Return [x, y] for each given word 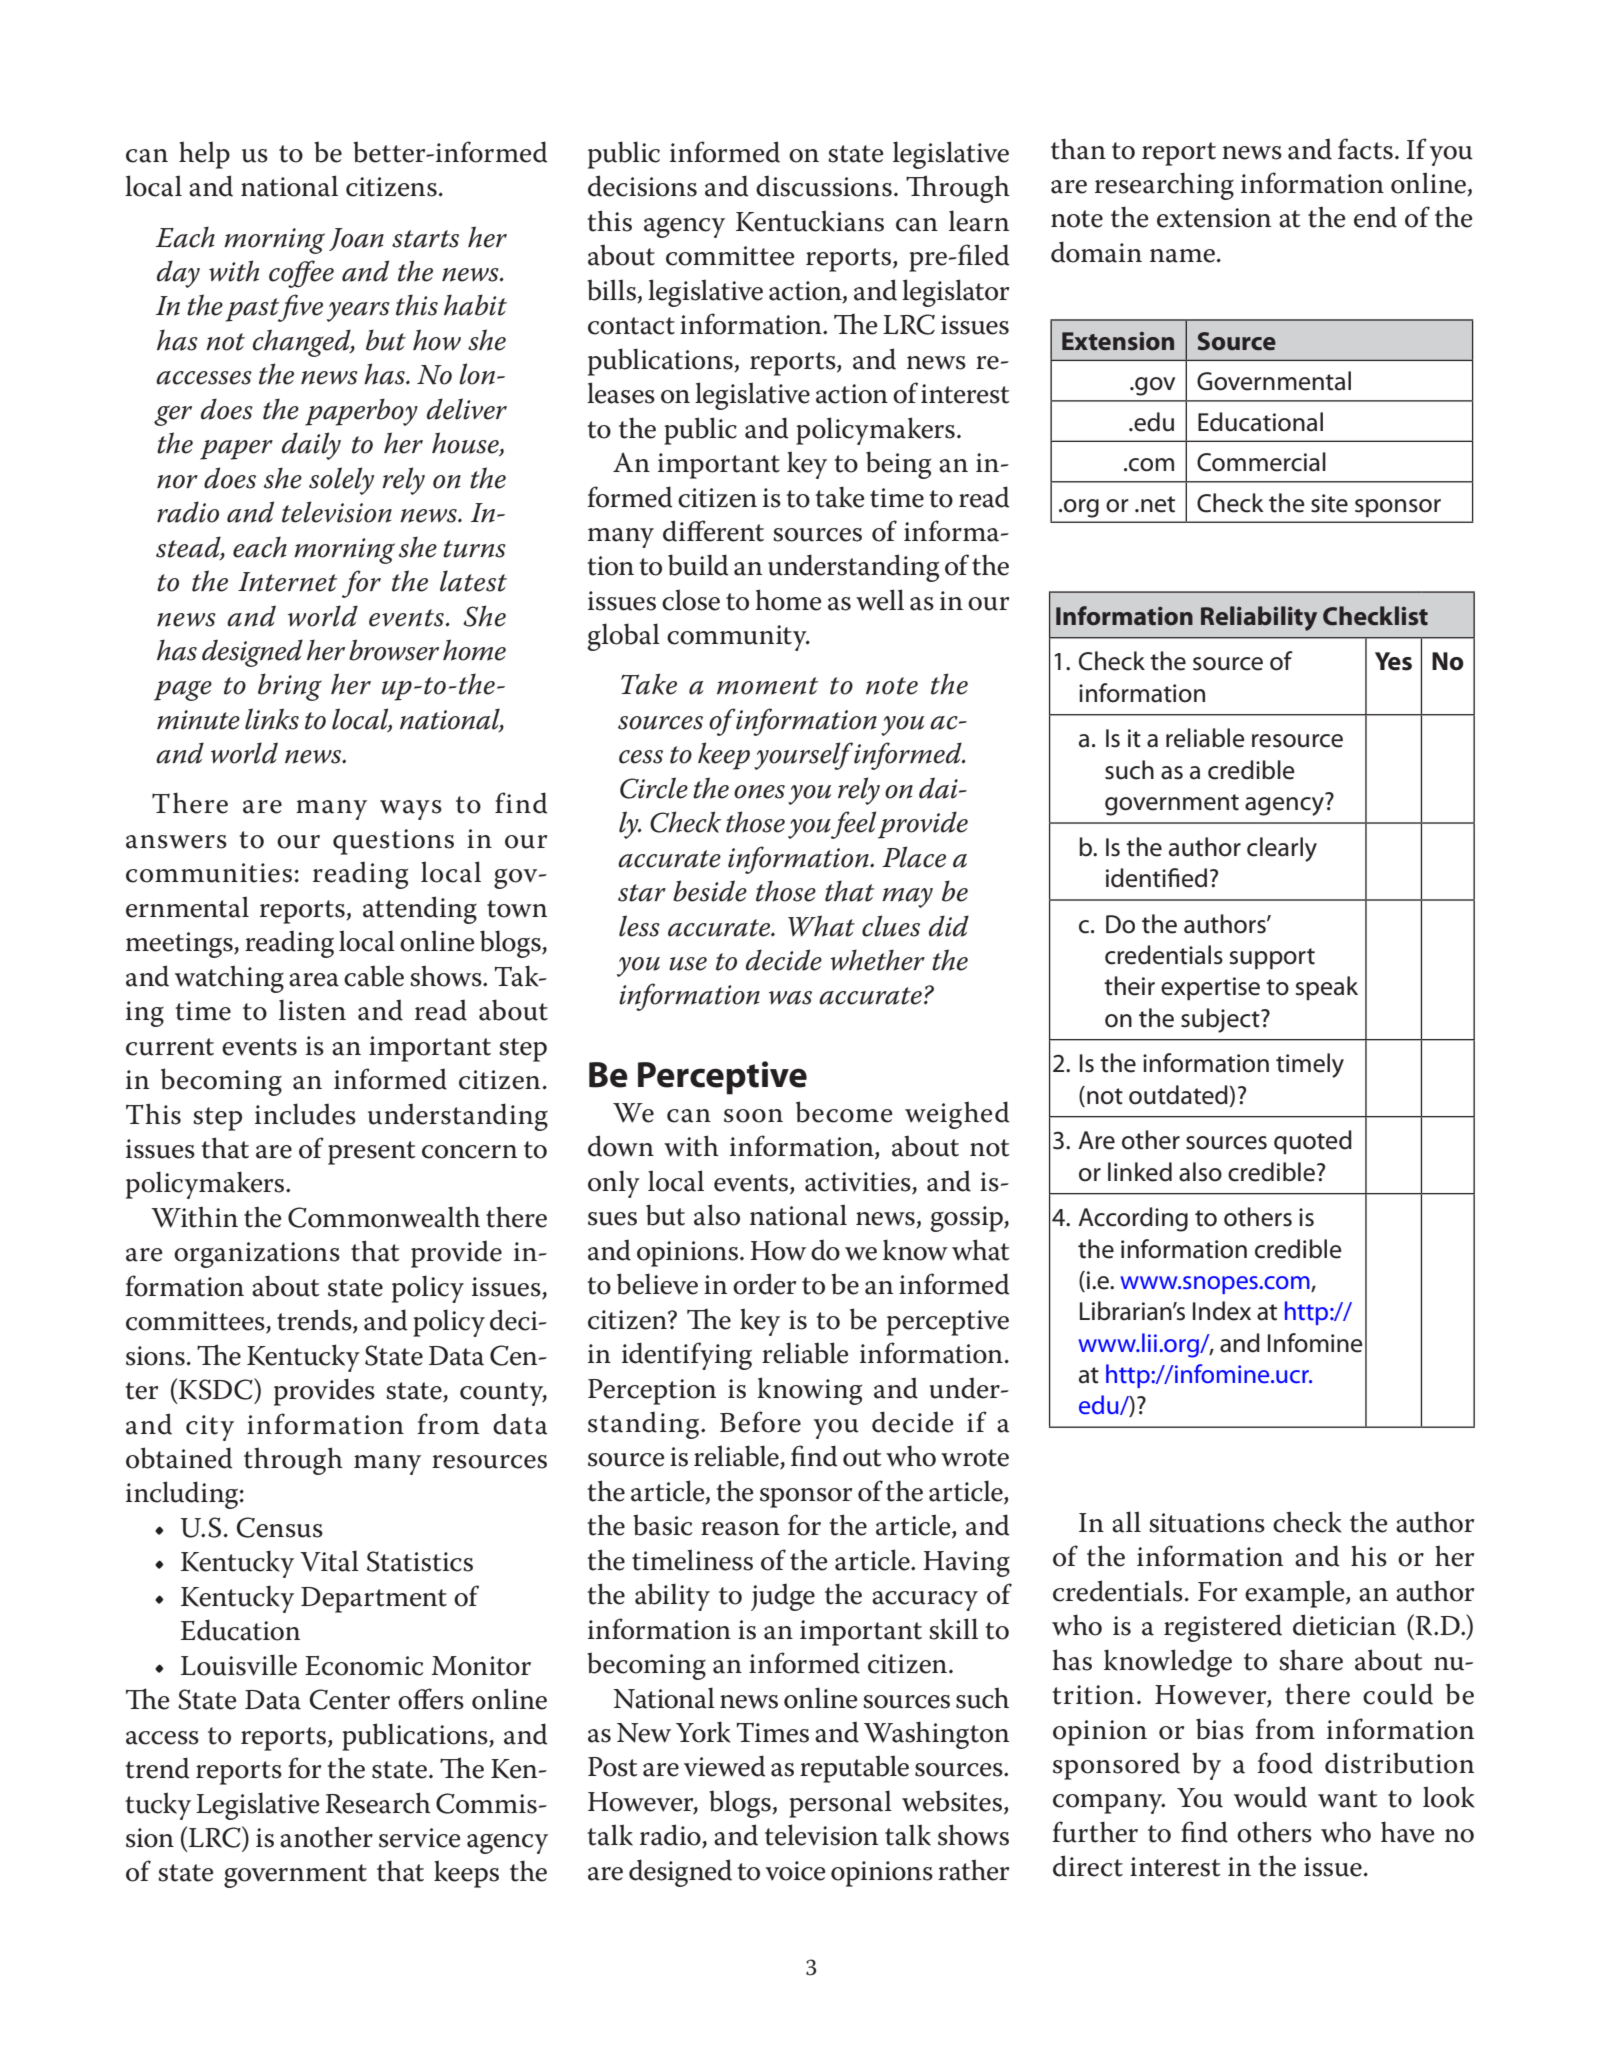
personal [840, 1804]
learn [979, 221]
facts [1365, 149]
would [1270, 1797]
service [420, 1838]
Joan [356, 239]
